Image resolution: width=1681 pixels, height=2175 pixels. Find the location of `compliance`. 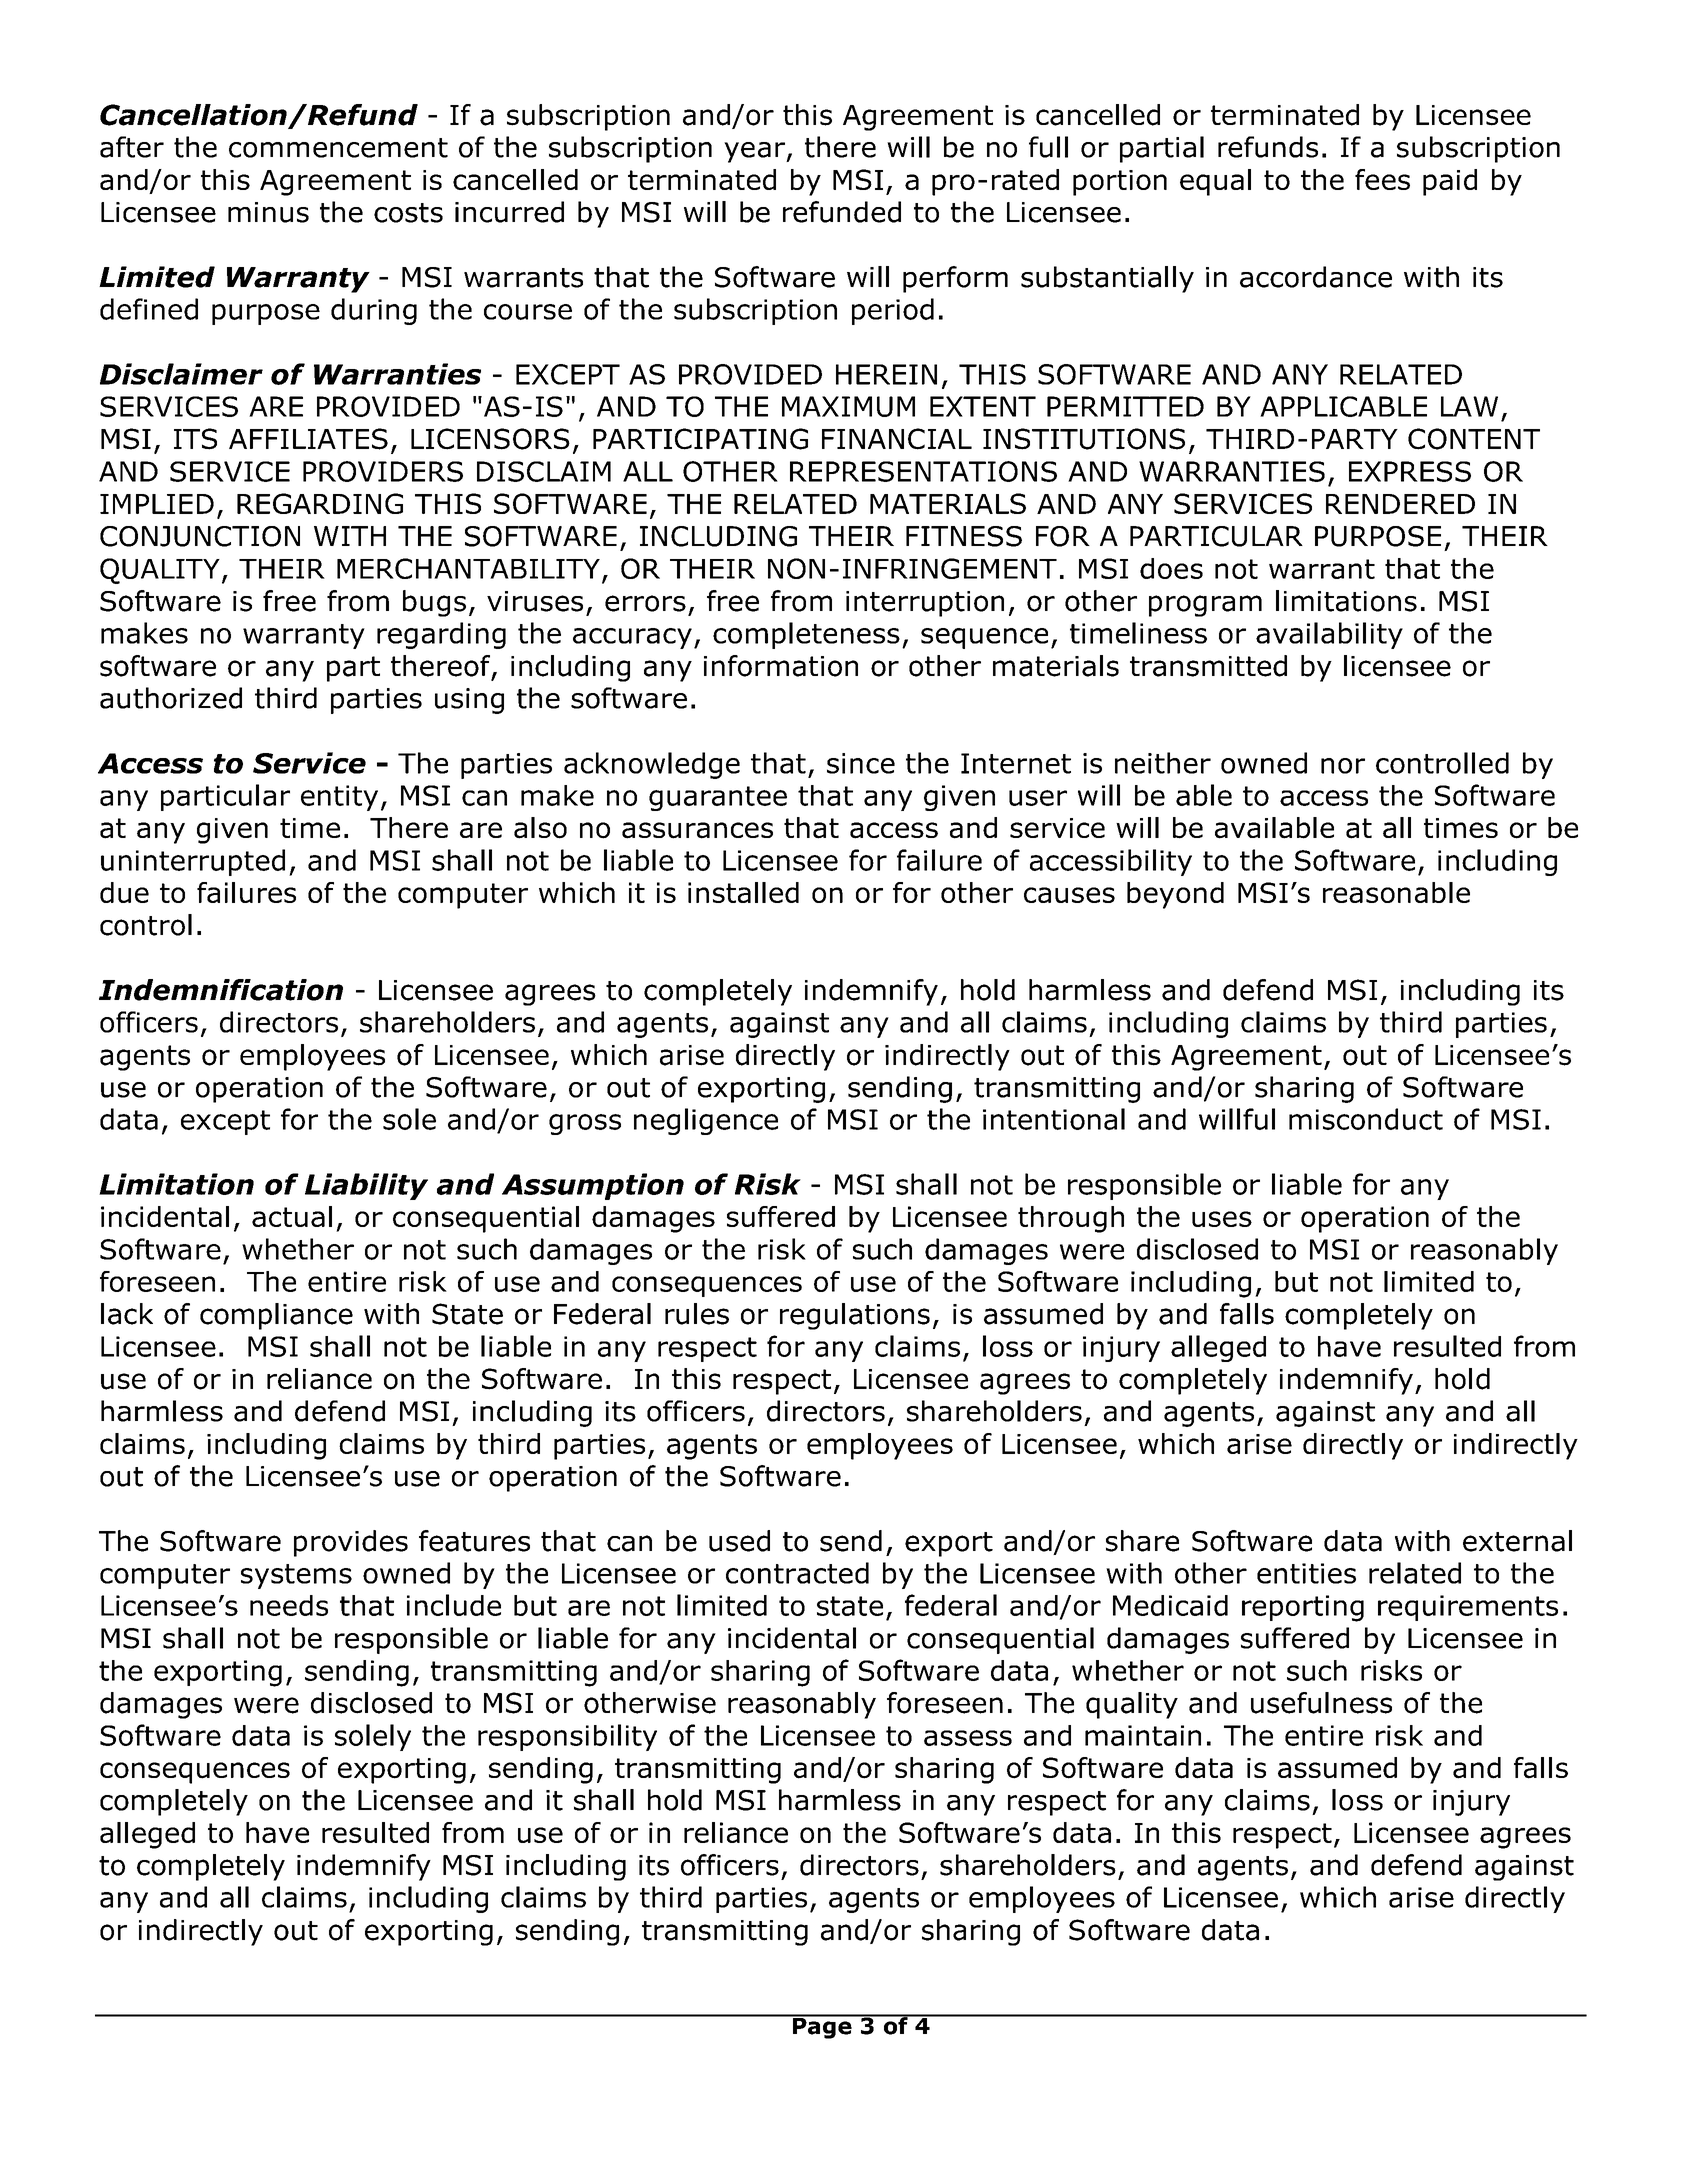

compliance is located at coordinates (276, 1316).
